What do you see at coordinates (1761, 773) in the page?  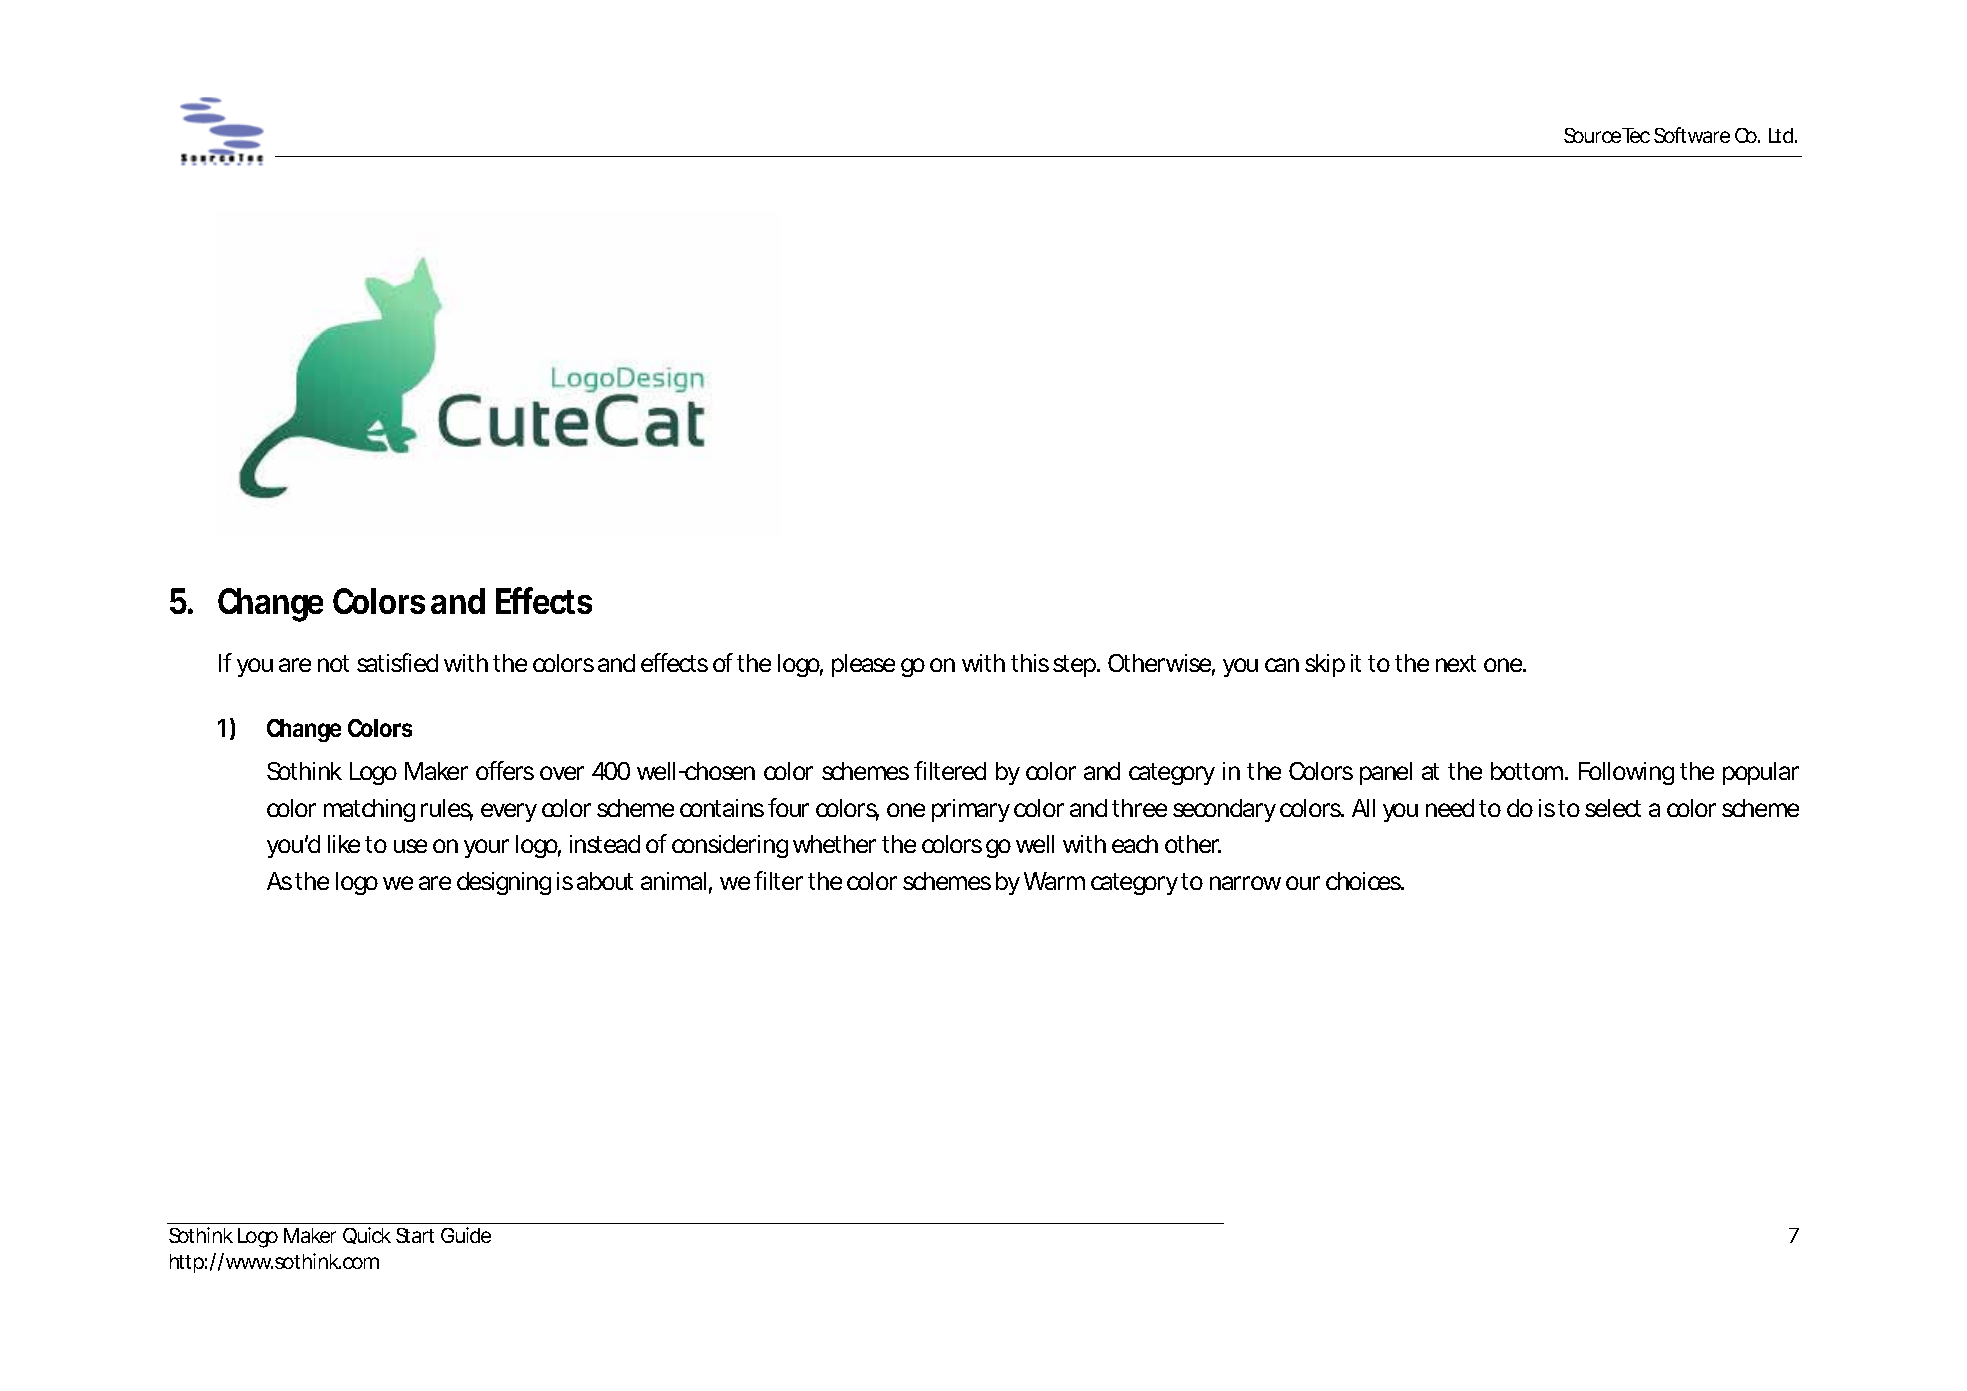 I see `popular` at bounding box center [1761, 773].
